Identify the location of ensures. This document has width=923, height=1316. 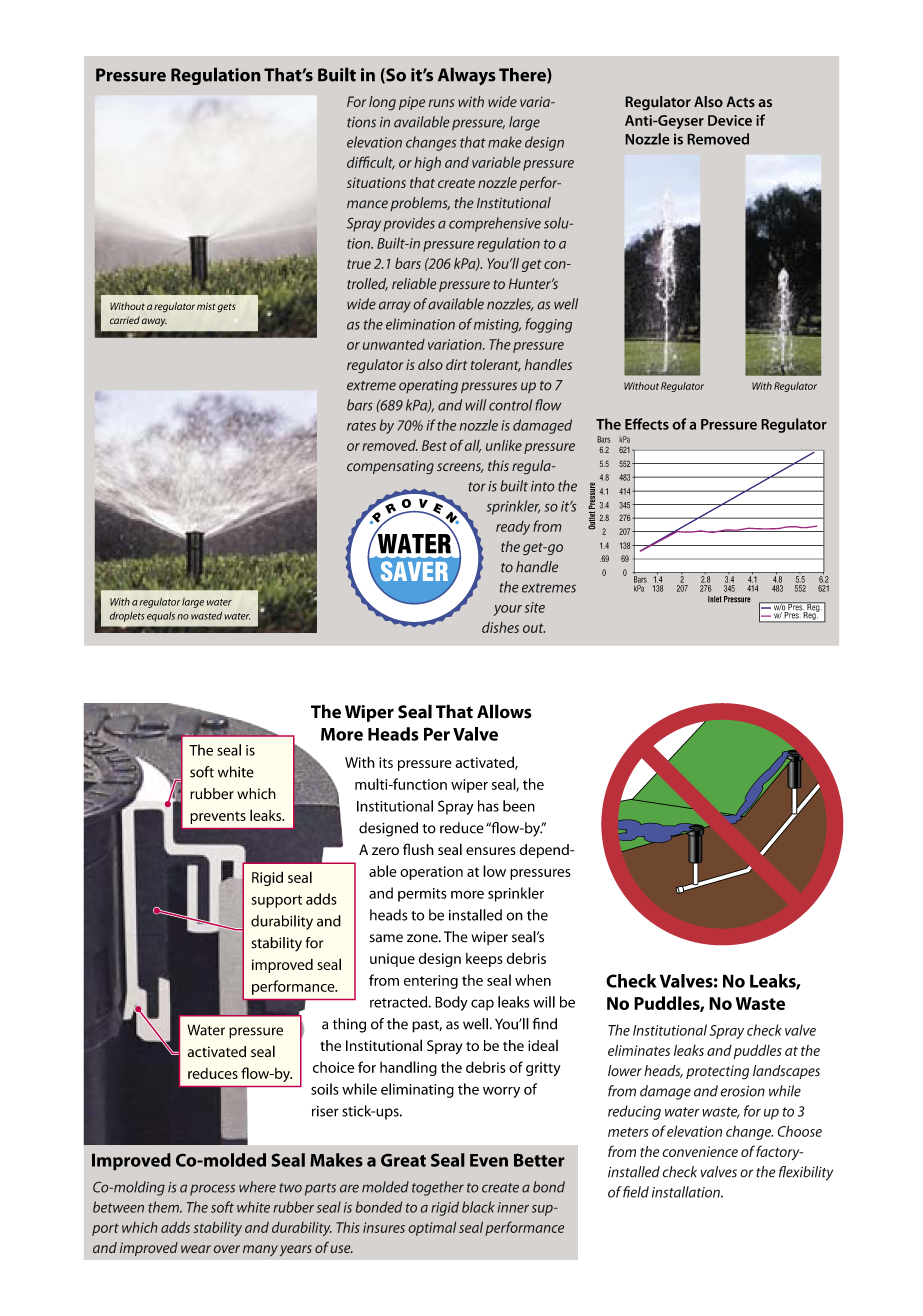
(491, 851).
